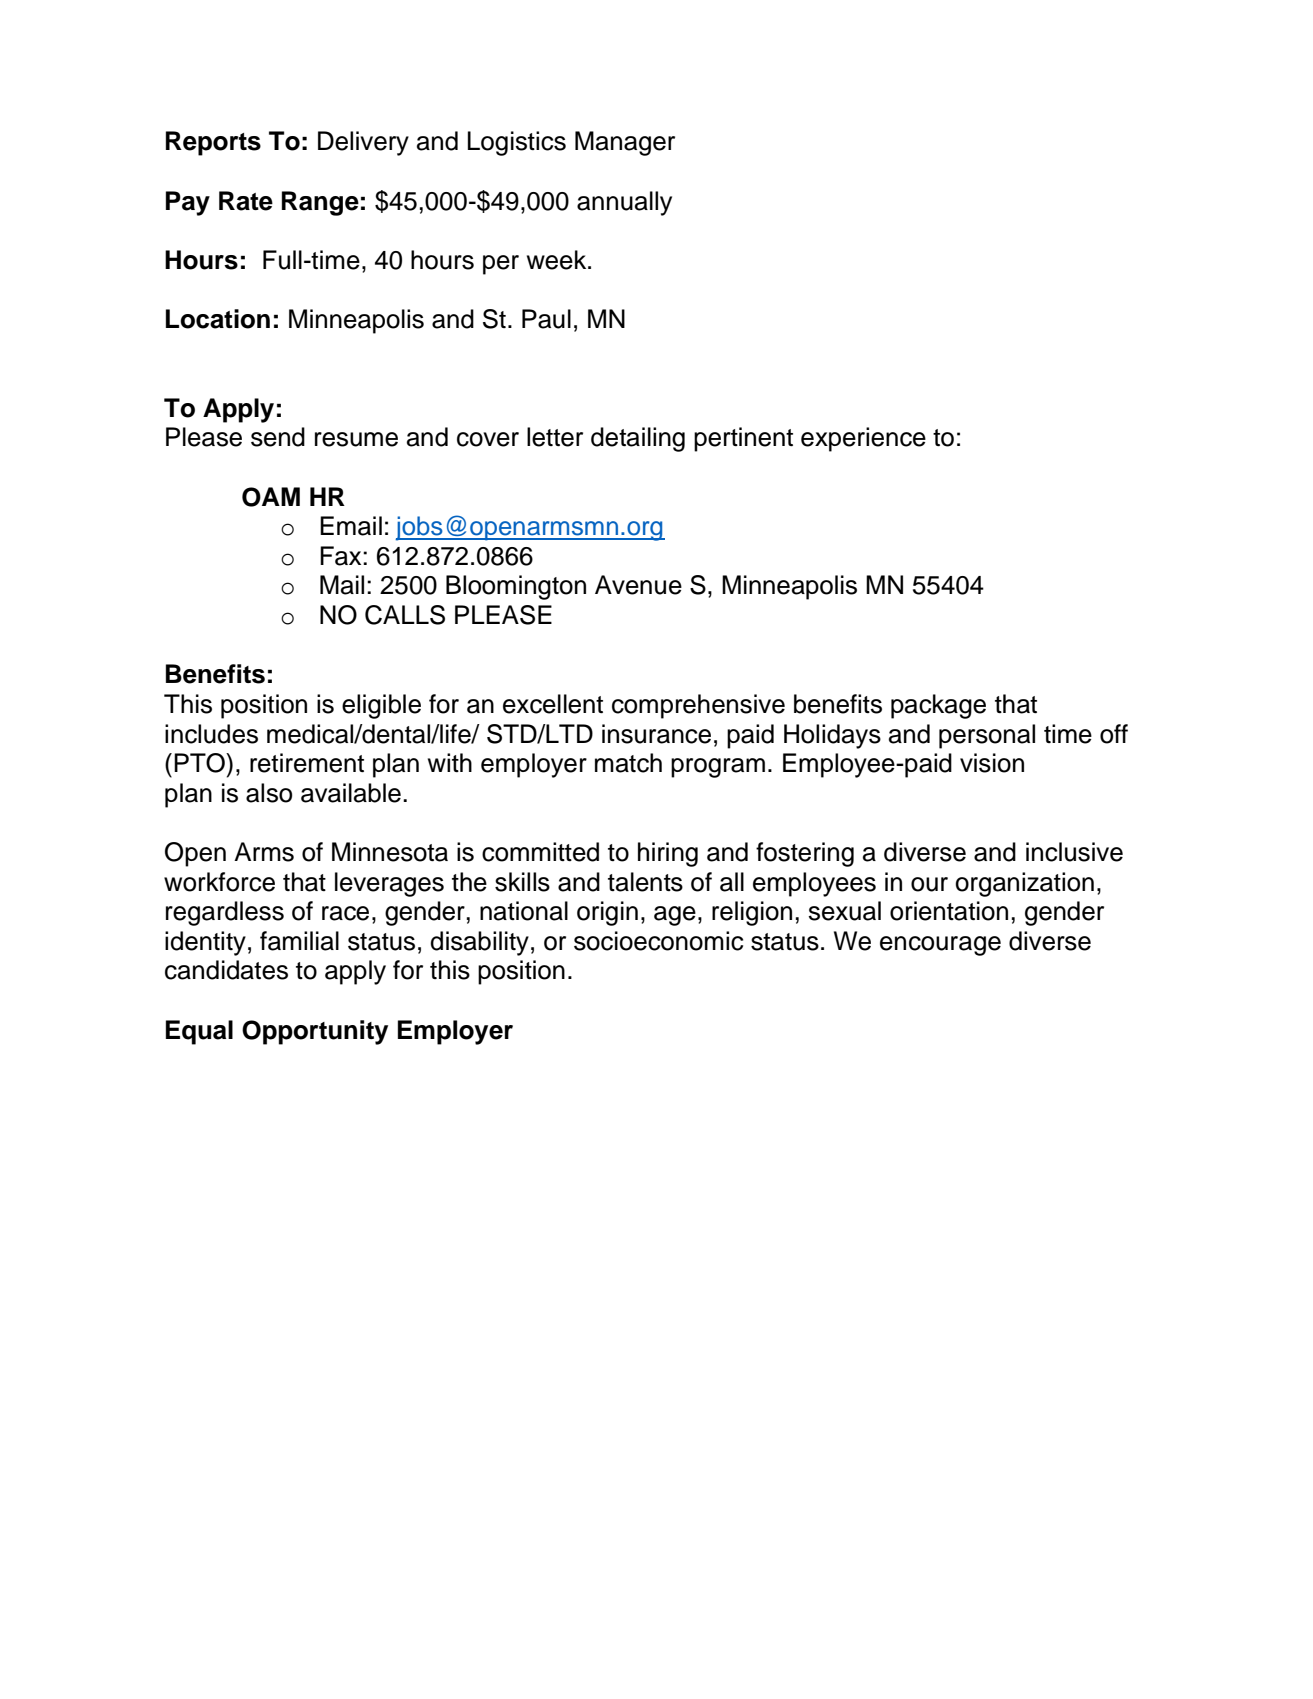 This document has height=1699, width=1313. What do you see at coordinates (938, 706) in the document?
I see `package` at bounding box center [938, 706].
